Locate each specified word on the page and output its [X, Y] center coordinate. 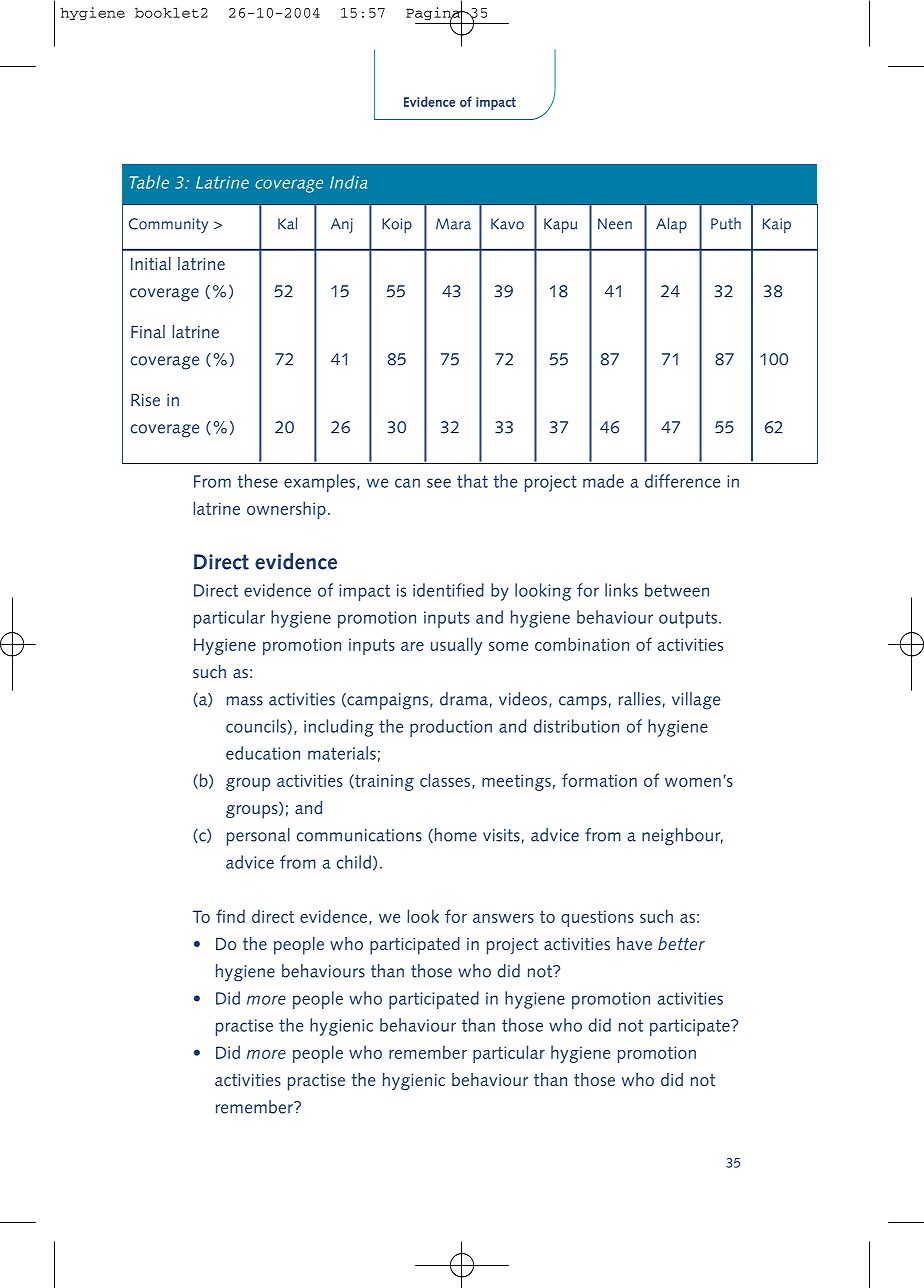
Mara [453, 224]
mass [245, 701]
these [257, 481]
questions [597, 918]
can [407, 483]
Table [149, 182]
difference [682, 481]
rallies [640, 699]
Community [168, 225]
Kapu [560, 225]
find [230, 916]
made [603, 481]
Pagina [434, 13]
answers [503, 918]
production [451, 728]
